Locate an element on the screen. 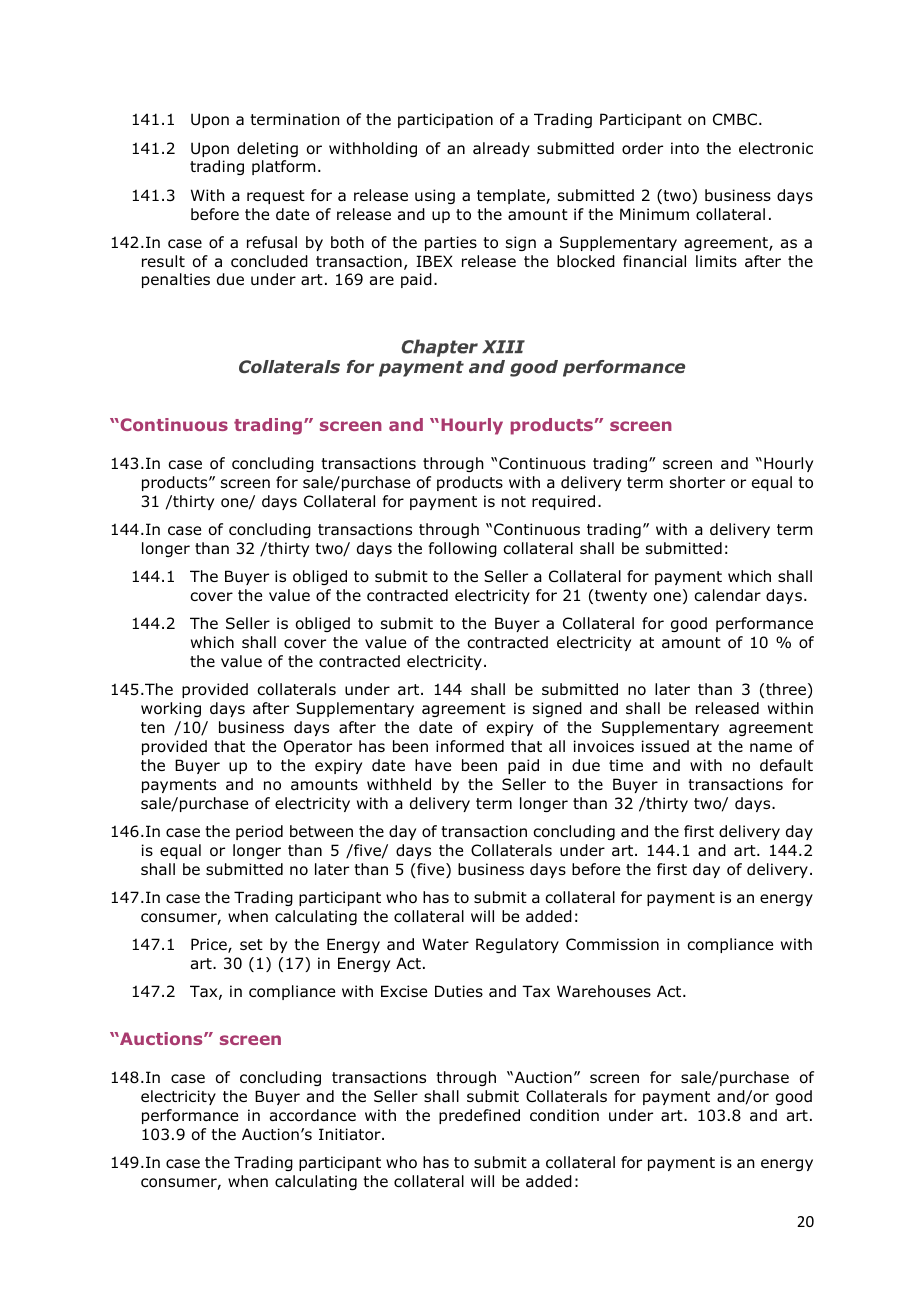 The image size is (924, 1308). condition is located at coordinates (564, 1115).
